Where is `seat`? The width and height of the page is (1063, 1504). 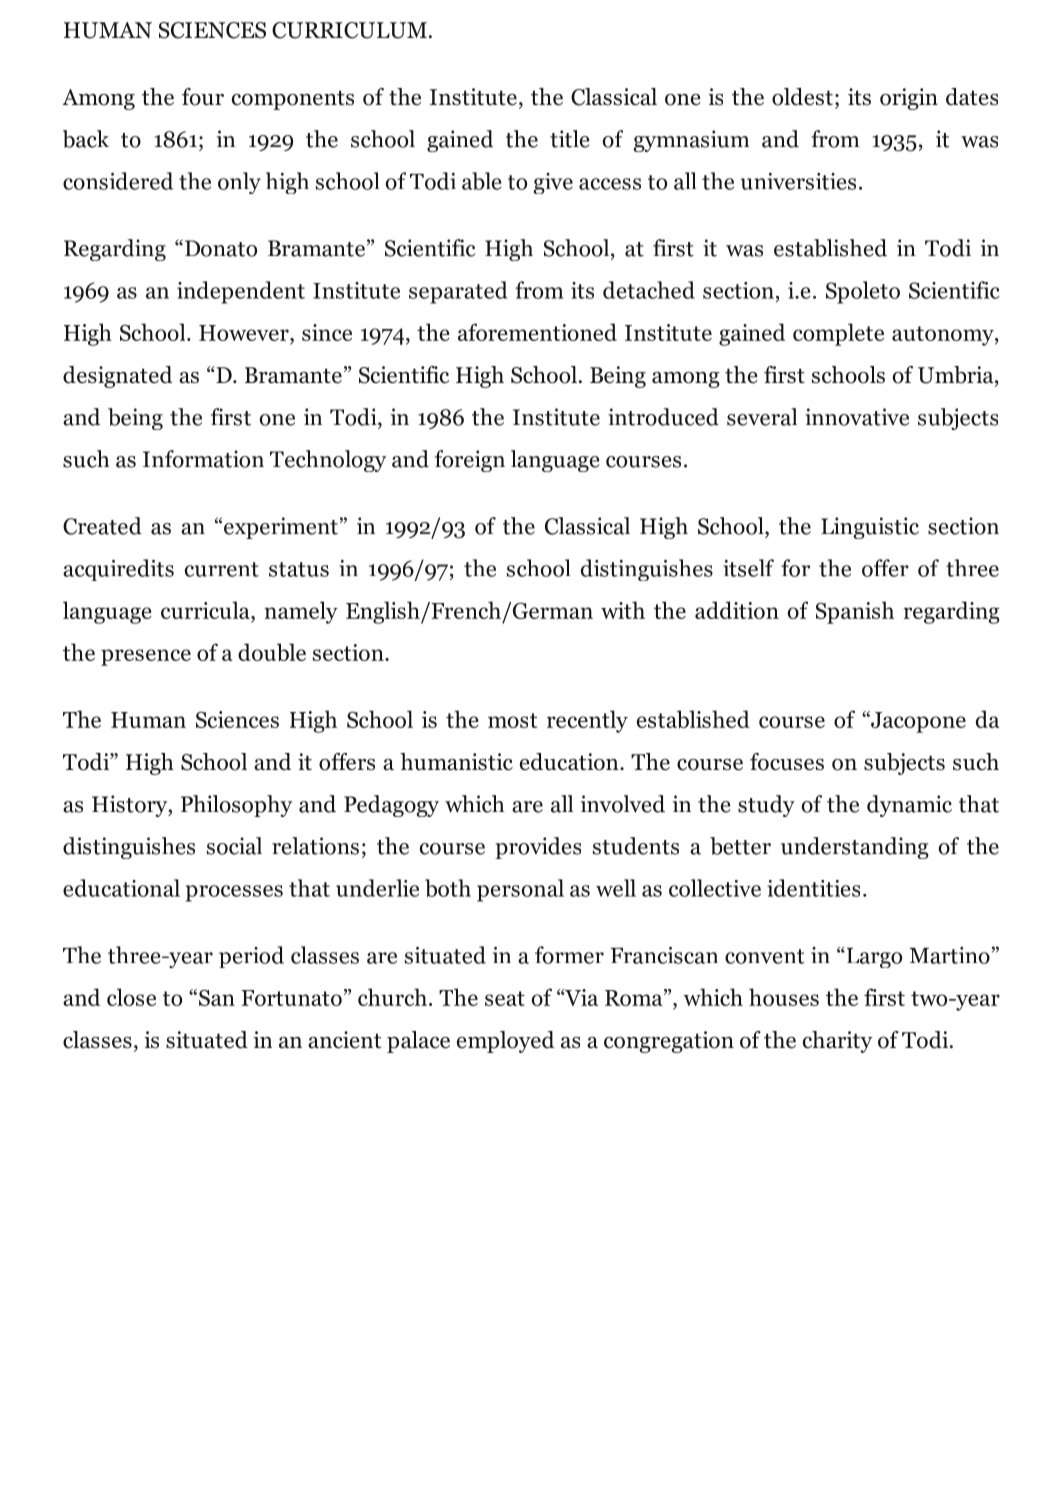
seat is located at coordinates (505, 998).
